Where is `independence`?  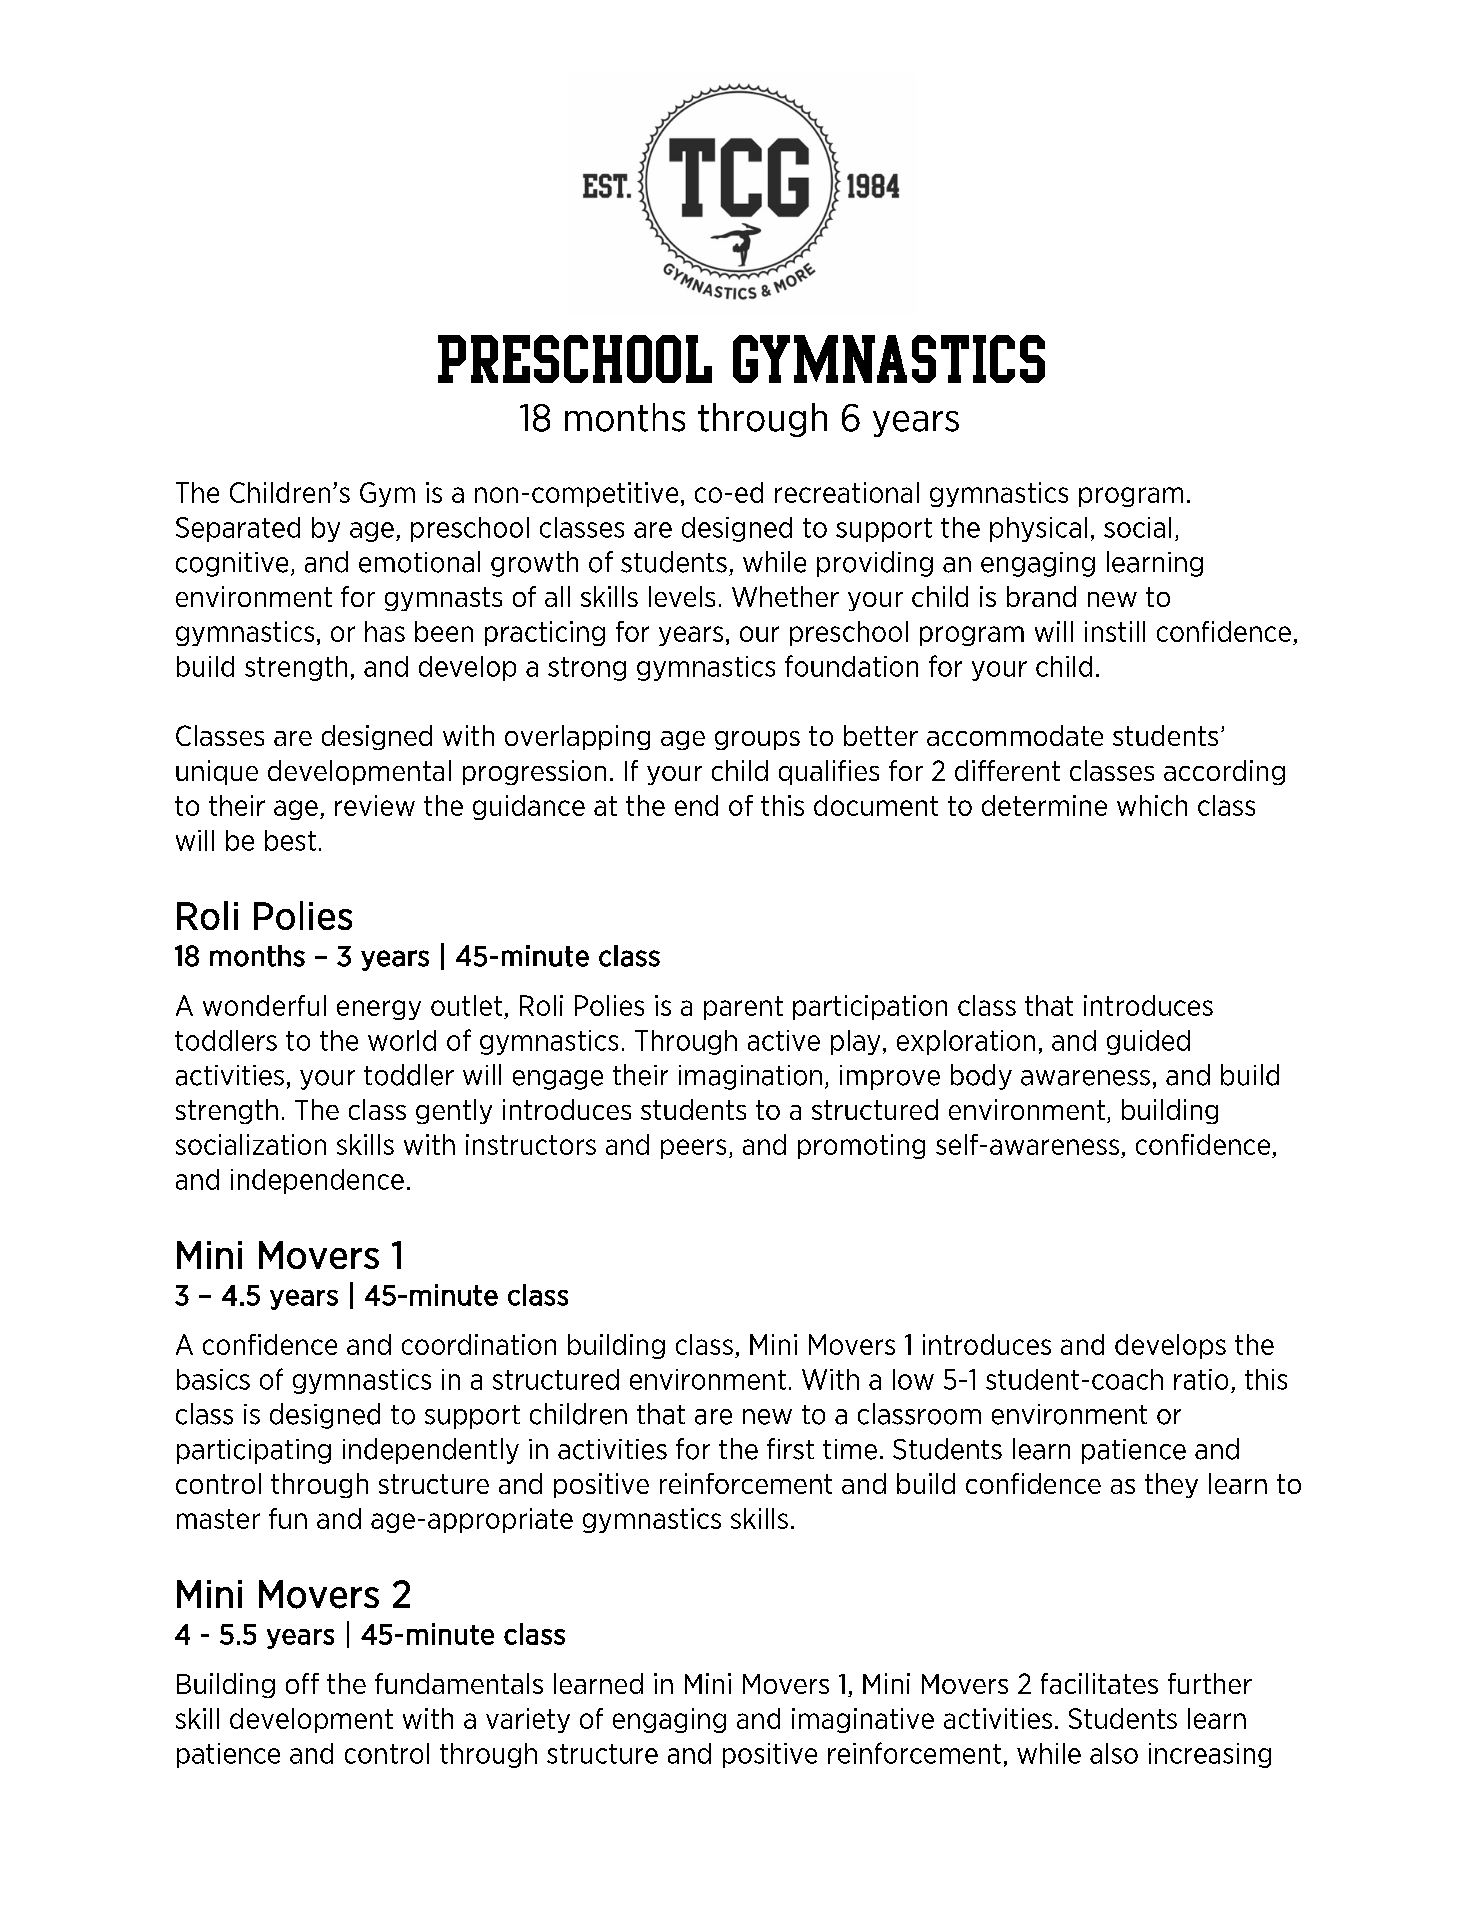
independence is located at coordinates (317, 1181).
